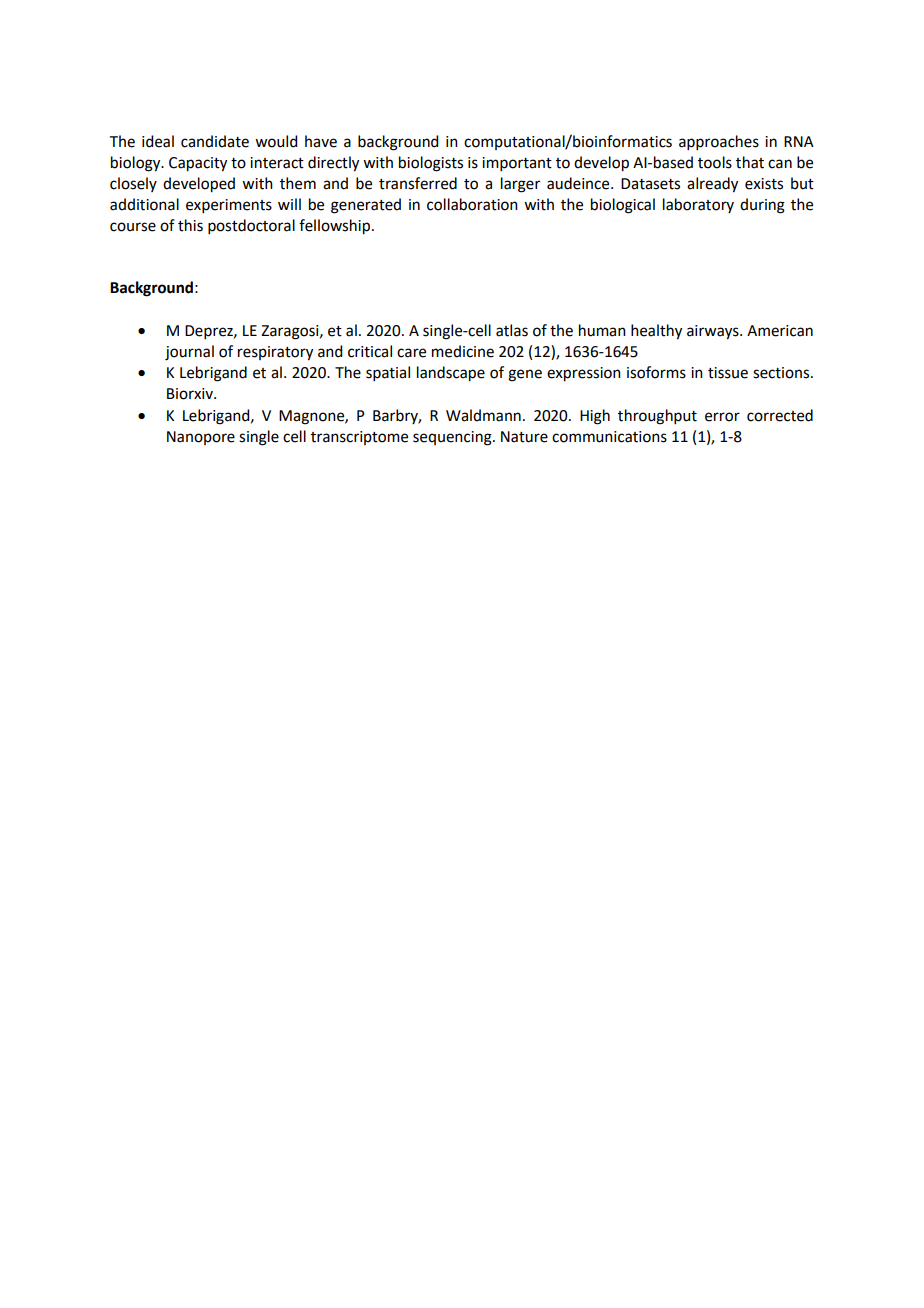 The height and width of the screenshot is (1308, 924). Describe the element at coordinates (215, 141) in the screenshot. I see `candidate` at that location.
